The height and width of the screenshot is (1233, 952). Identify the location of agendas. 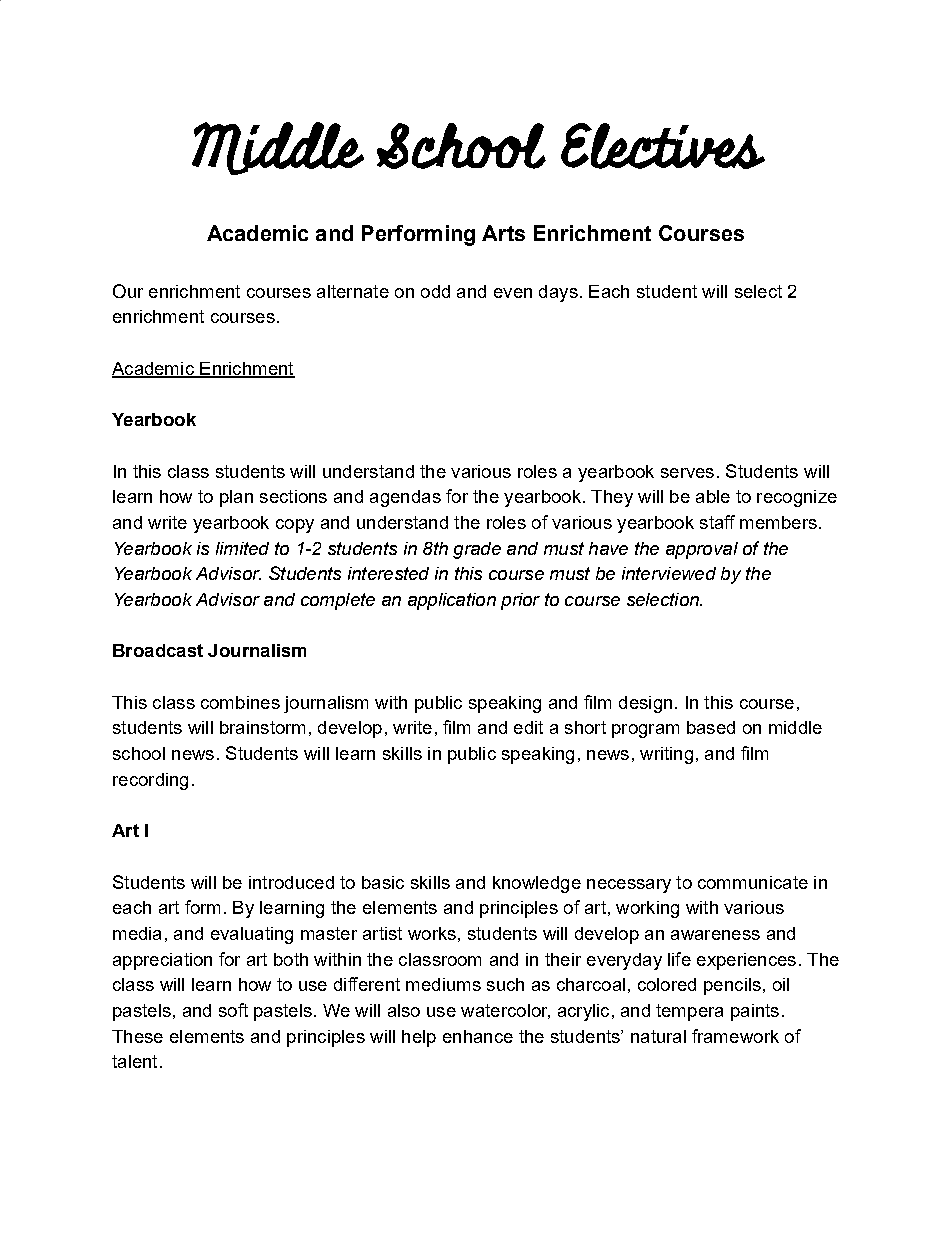
(405, 498).
